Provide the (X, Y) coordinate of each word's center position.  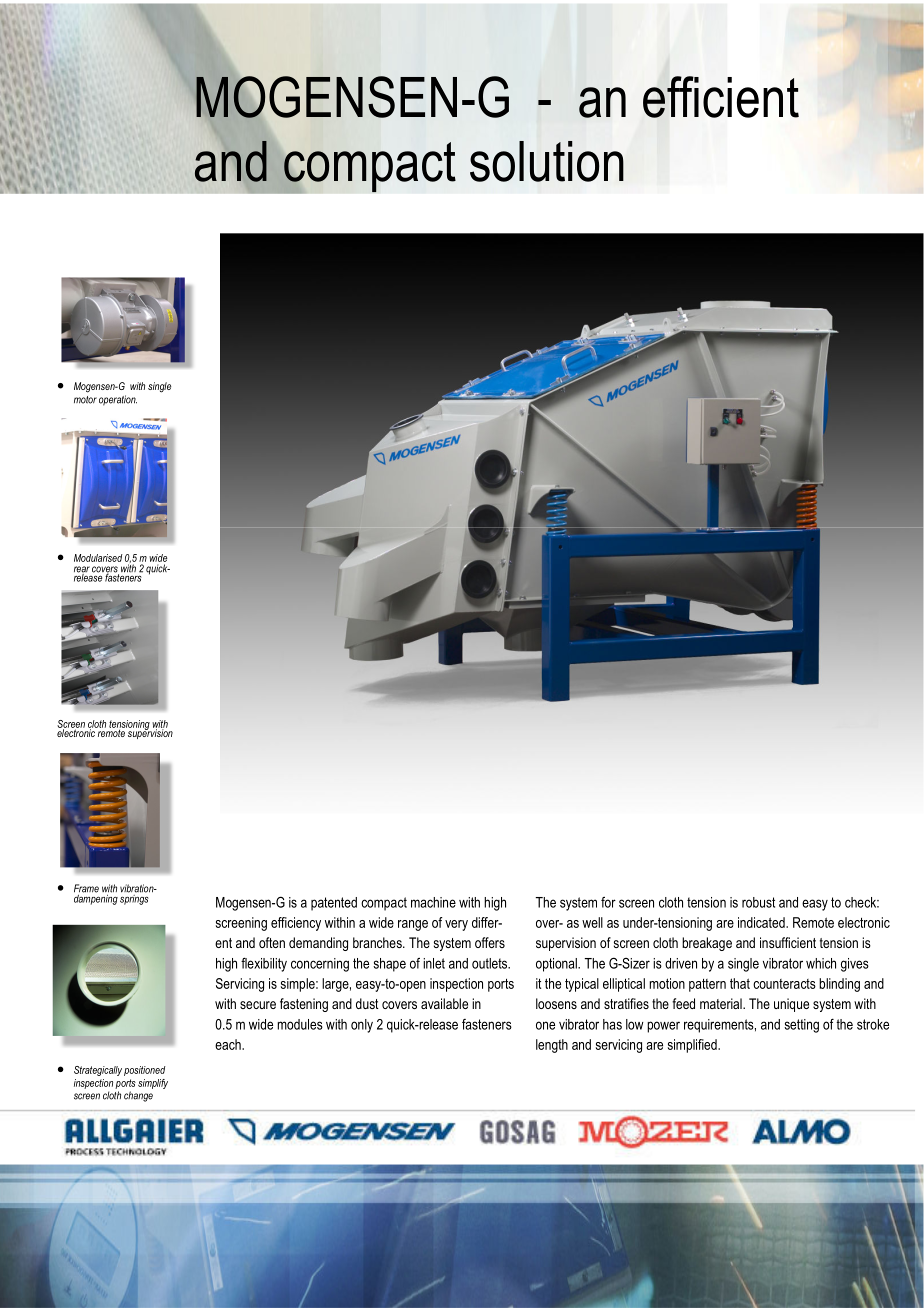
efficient (721, 97)
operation (118, 400)
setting (801, 1026)
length (552, 1046)
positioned (145, 1071)
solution (547, 161)
